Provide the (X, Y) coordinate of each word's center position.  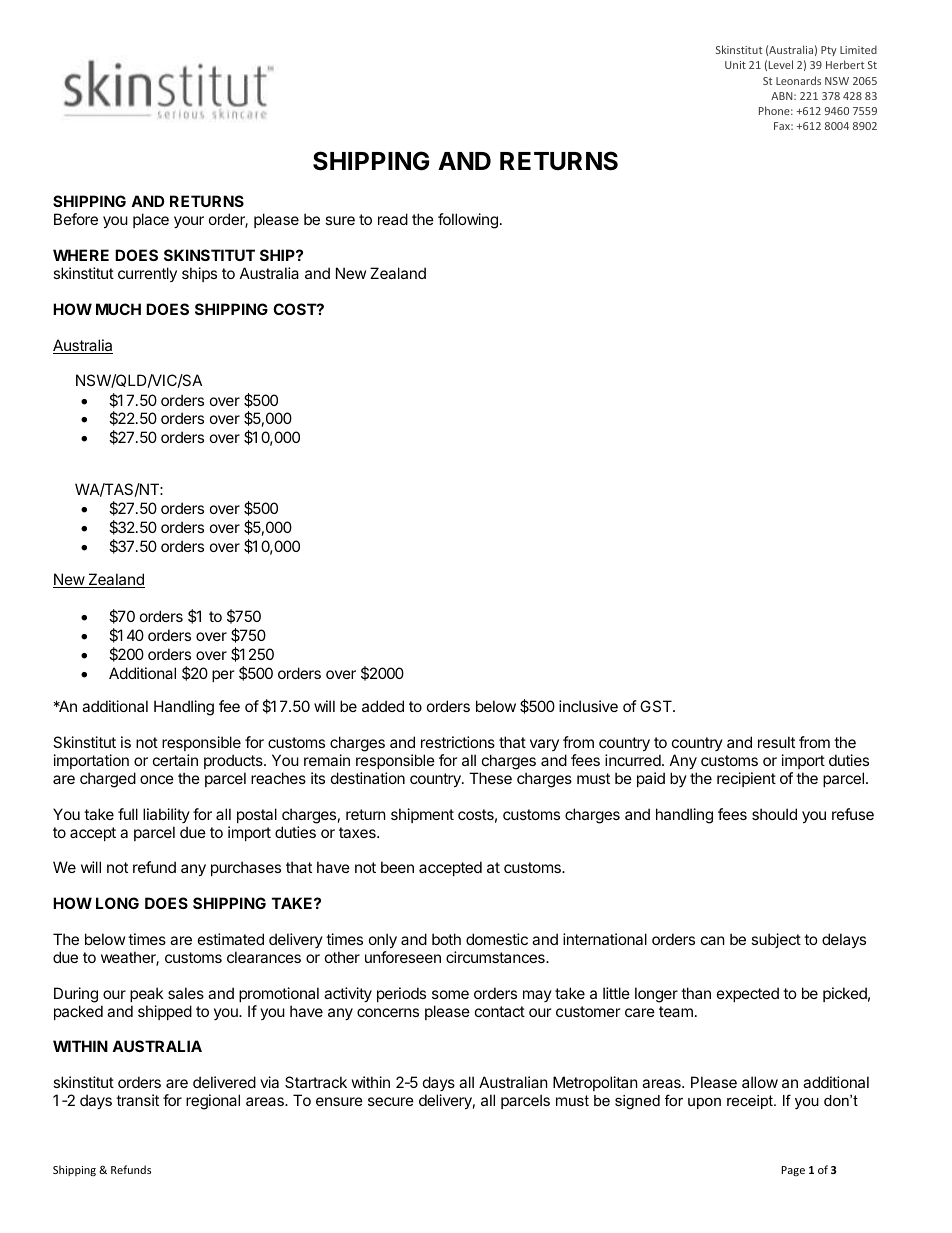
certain (175, 760)
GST (657, 706)
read (393, 219)
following (468, 221)
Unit (735, 65)
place (151, 220)
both (446, 939)
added (383, 706)
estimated (231, 939)
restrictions (458, 742)
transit (137, 1100)
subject (776, 940)
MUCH (118, 309)
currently (147, 274)
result (776, 742)
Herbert (845, 64)
